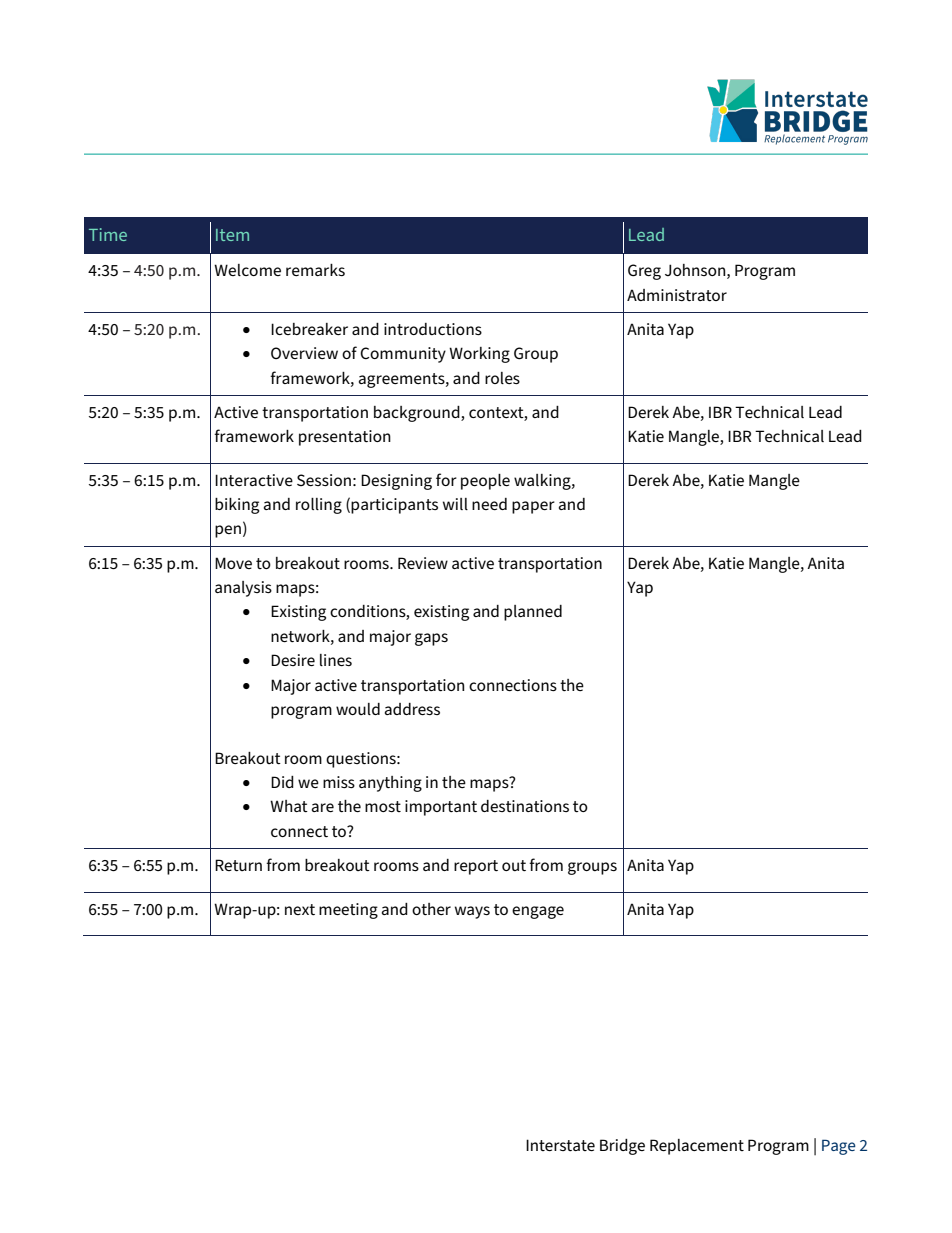  Describe the element at coordinates (247, 270) in the screenshot. I see `Welcome` at that location.
